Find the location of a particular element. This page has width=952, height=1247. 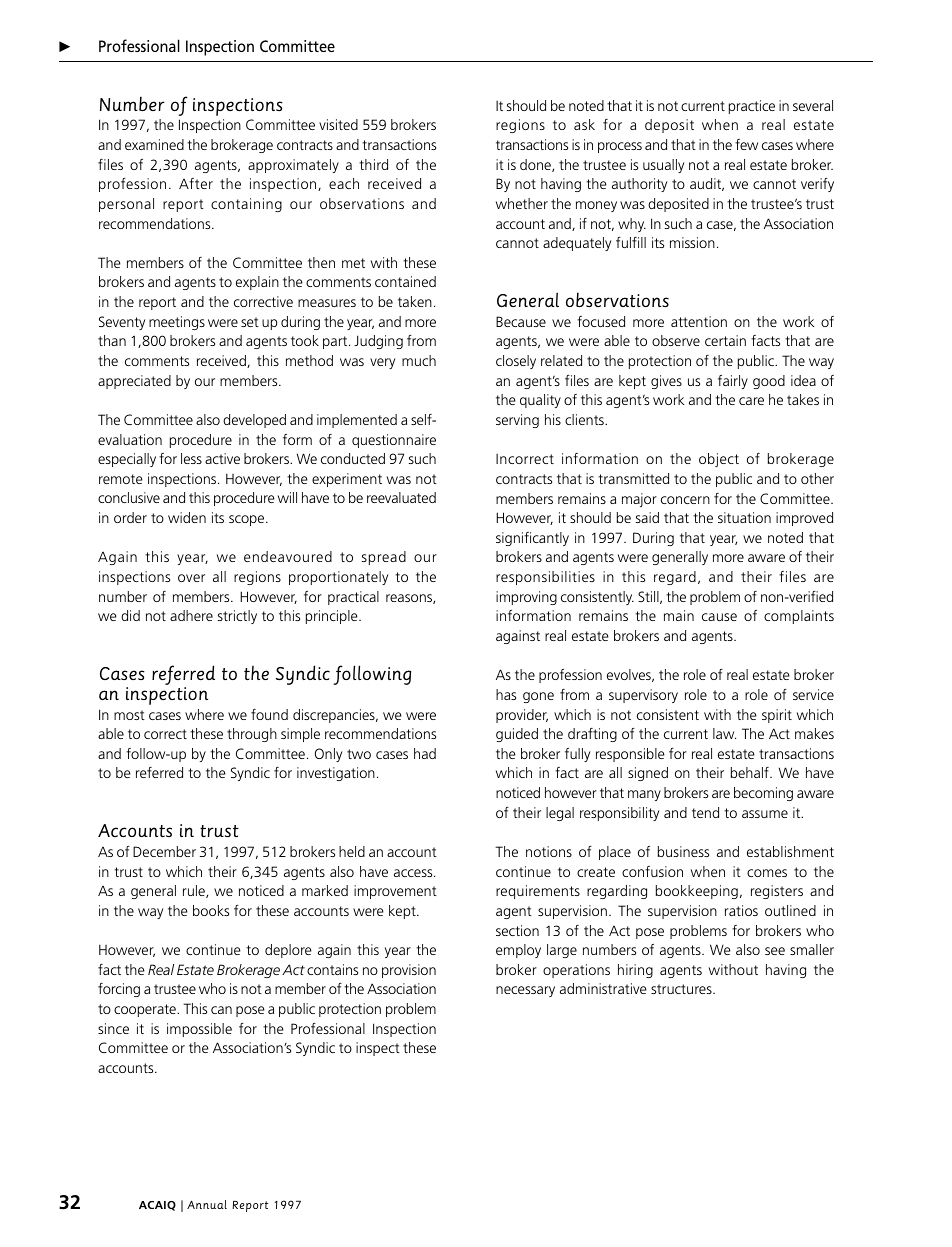

December is located at coordinates (164, 851).
